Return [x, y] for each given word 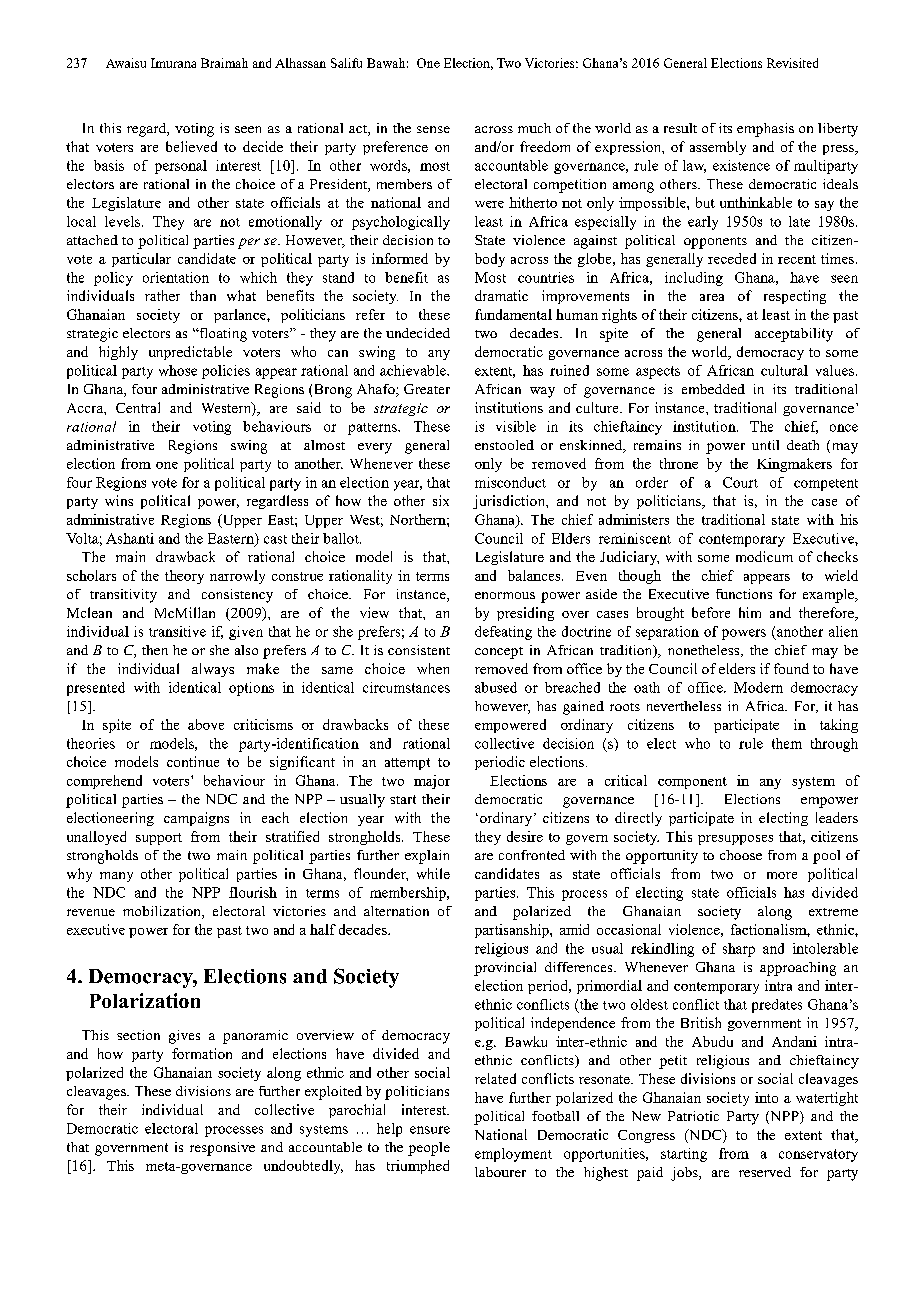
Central [138, 407]
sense [433, 129]
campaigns [196, 819]
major [432, 782]
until [765, 445]
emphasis [765, 130]
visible [516, 426]
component [692, 783]
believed [191, 146]
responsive [222, 1149]
